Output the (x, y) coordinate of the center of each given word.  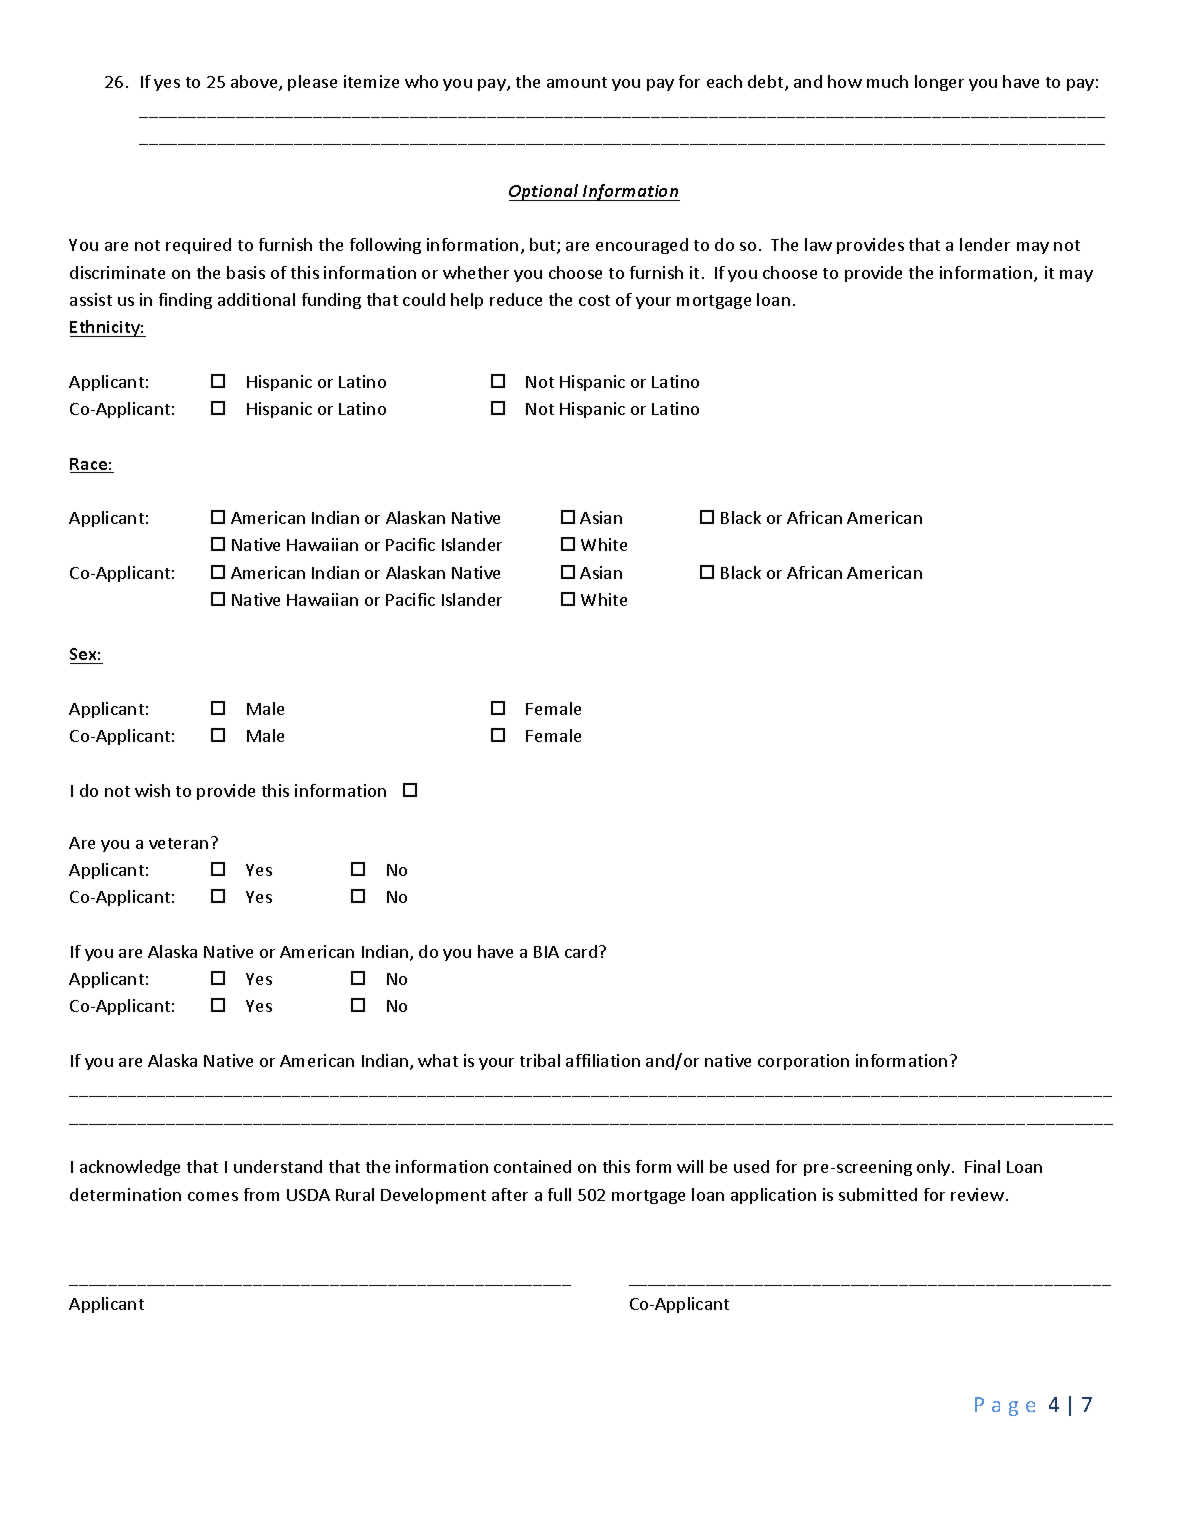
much (887, 81)
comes (213, 1196)
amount (577, 82)
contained (532, 1166)
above (255, 83)
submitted (878, 1194)
